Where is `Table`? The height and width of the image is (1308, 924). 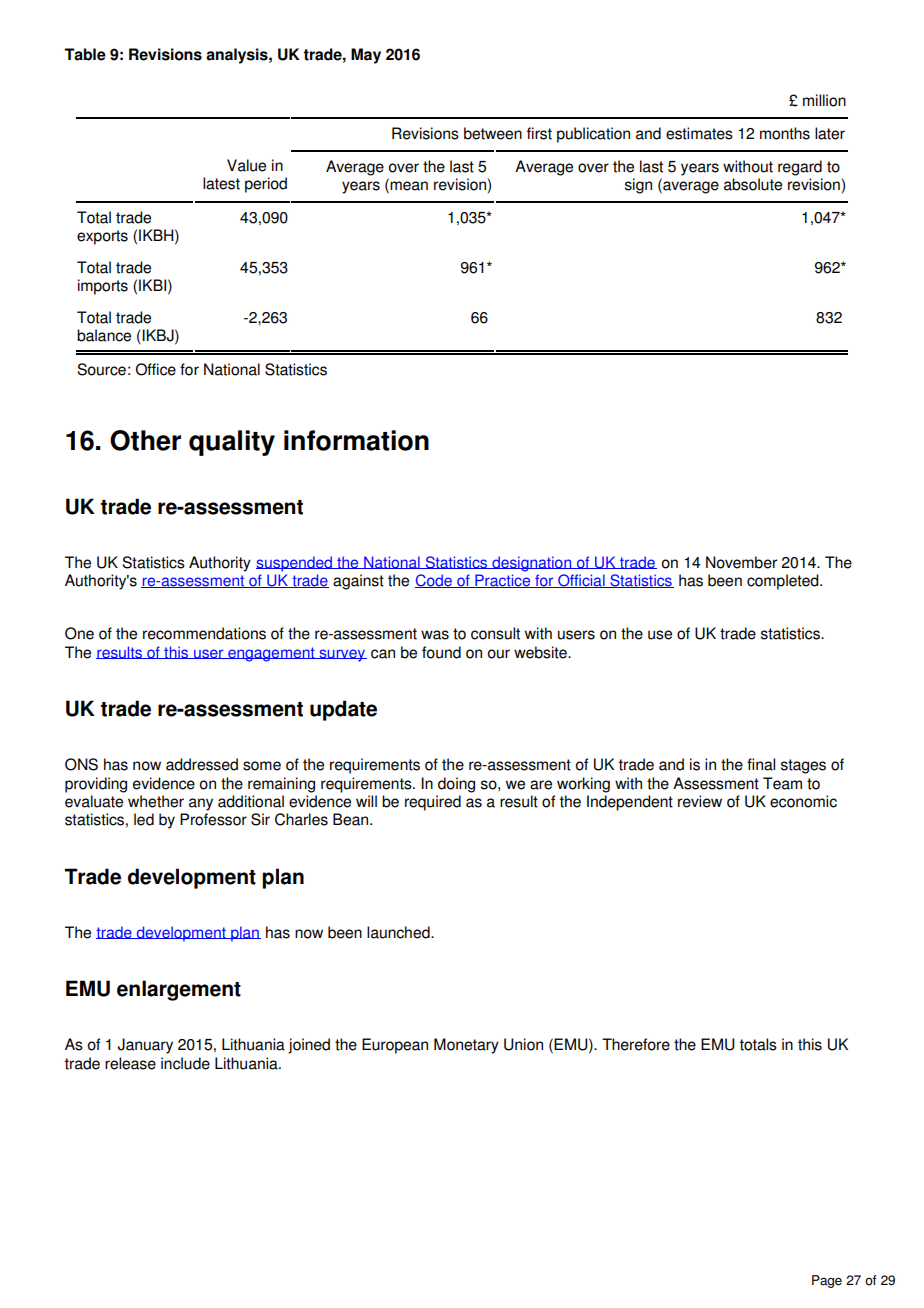 Table is located at coordinates (85, 54).
